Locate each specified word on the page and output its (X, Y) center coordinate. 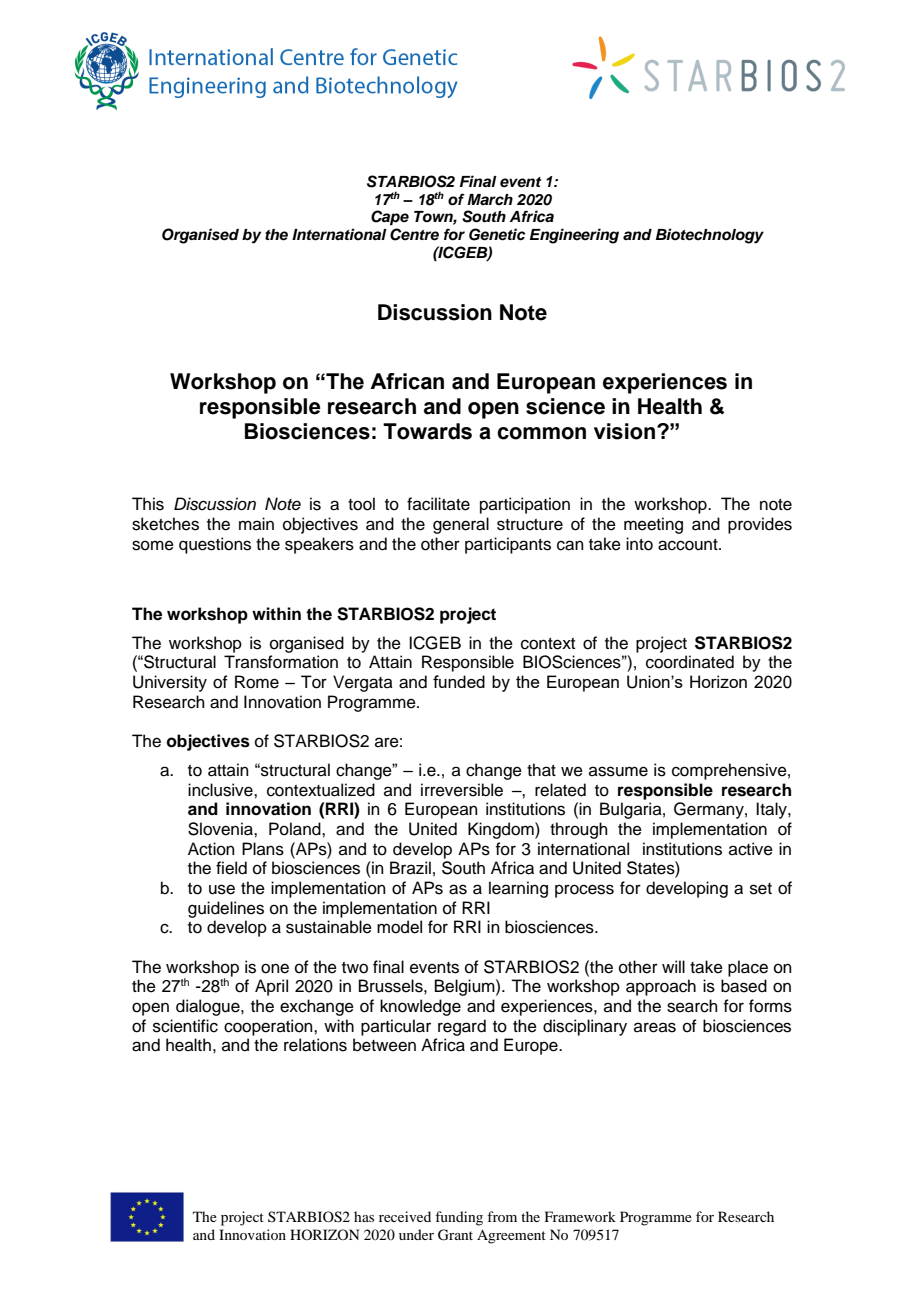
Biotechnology (710, 236)
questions (215, 545)
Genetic (497, 234)
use (222, 889)
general (461, 525)
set (761, 889)
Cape (390, 218)
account (689, 545)
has (364, 1216)
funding (459, 1218)
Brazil (410, 867)
